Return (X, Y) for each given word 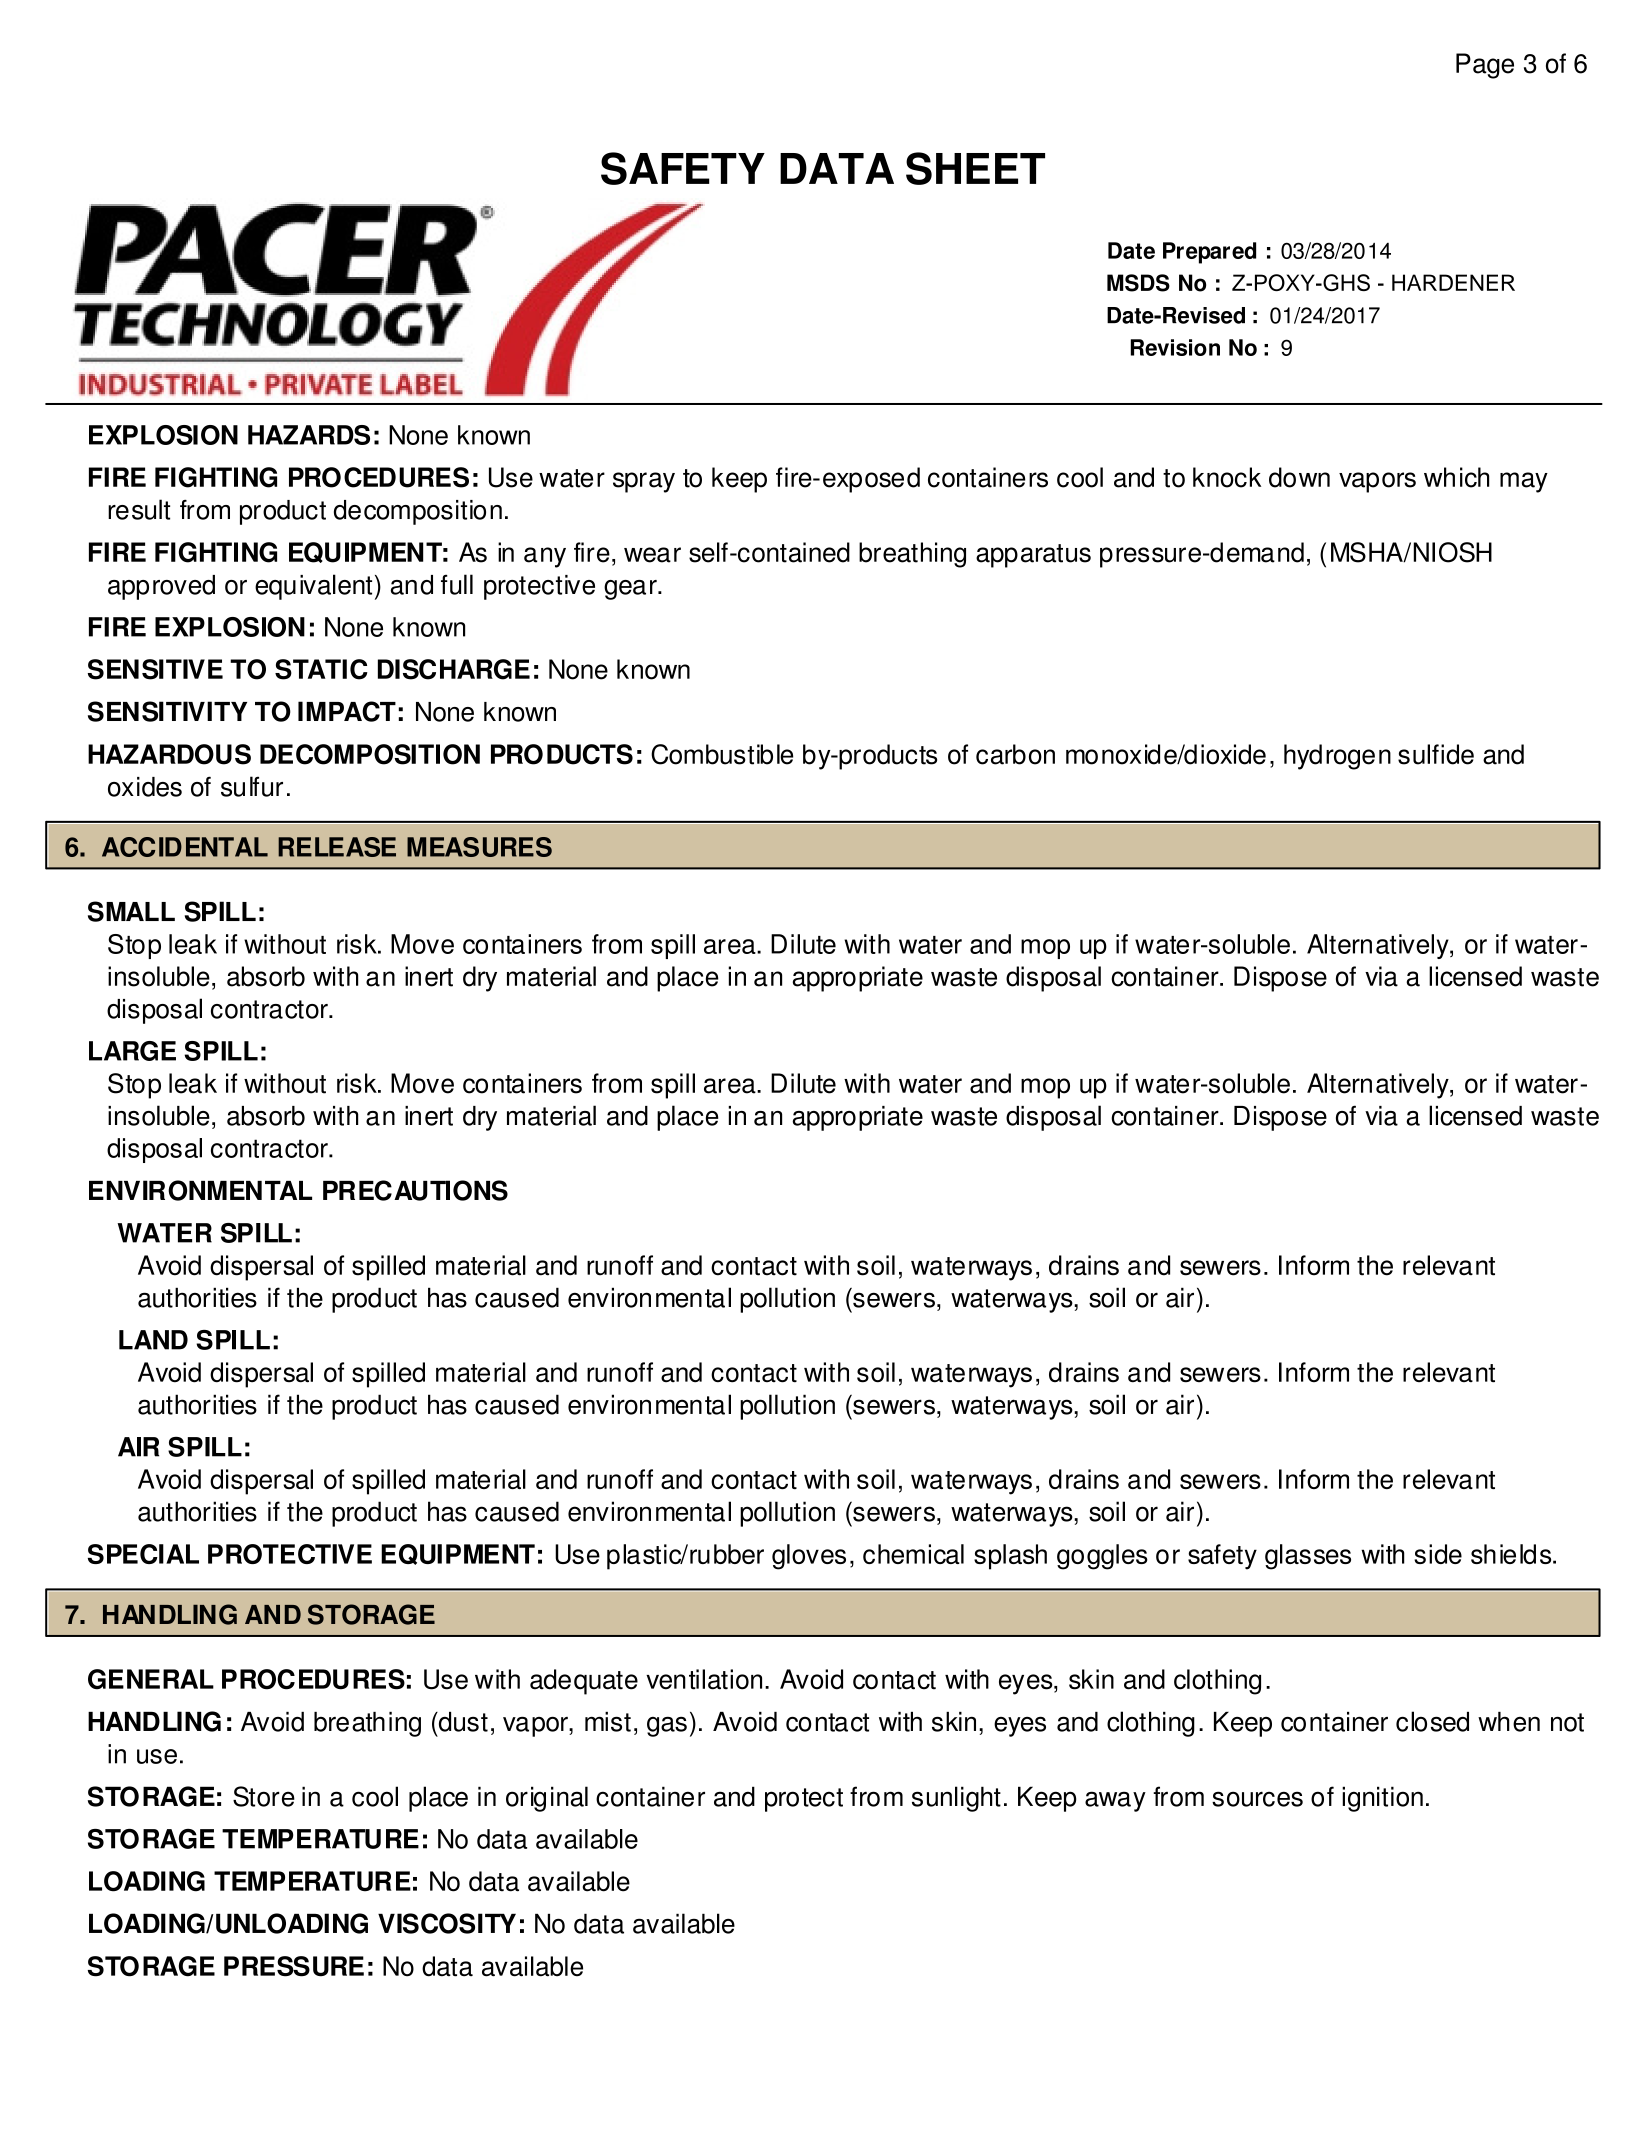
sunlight (956, 1799)
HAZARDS (309, 435)
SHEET (975, 168)
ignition (1382, 1799)
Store (264, 1796)
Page (1485, 66)
